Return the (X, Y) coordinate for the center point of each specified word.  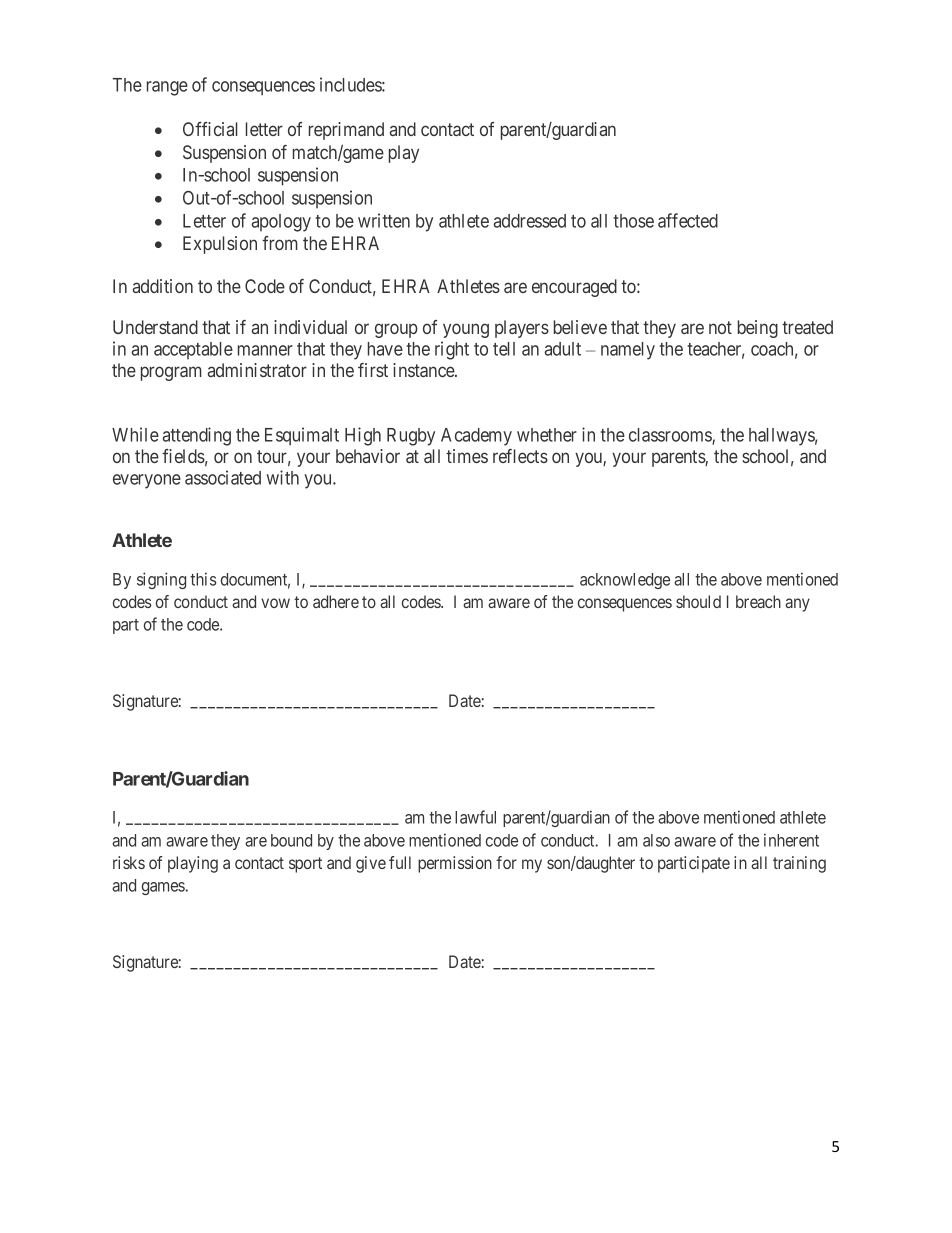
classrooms (671, 436)
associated (223, 477)
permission (455, 864)
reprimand (346, 131)
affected (688, 220)
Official (210, 129)
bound (291, 840)
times (467, 456)
